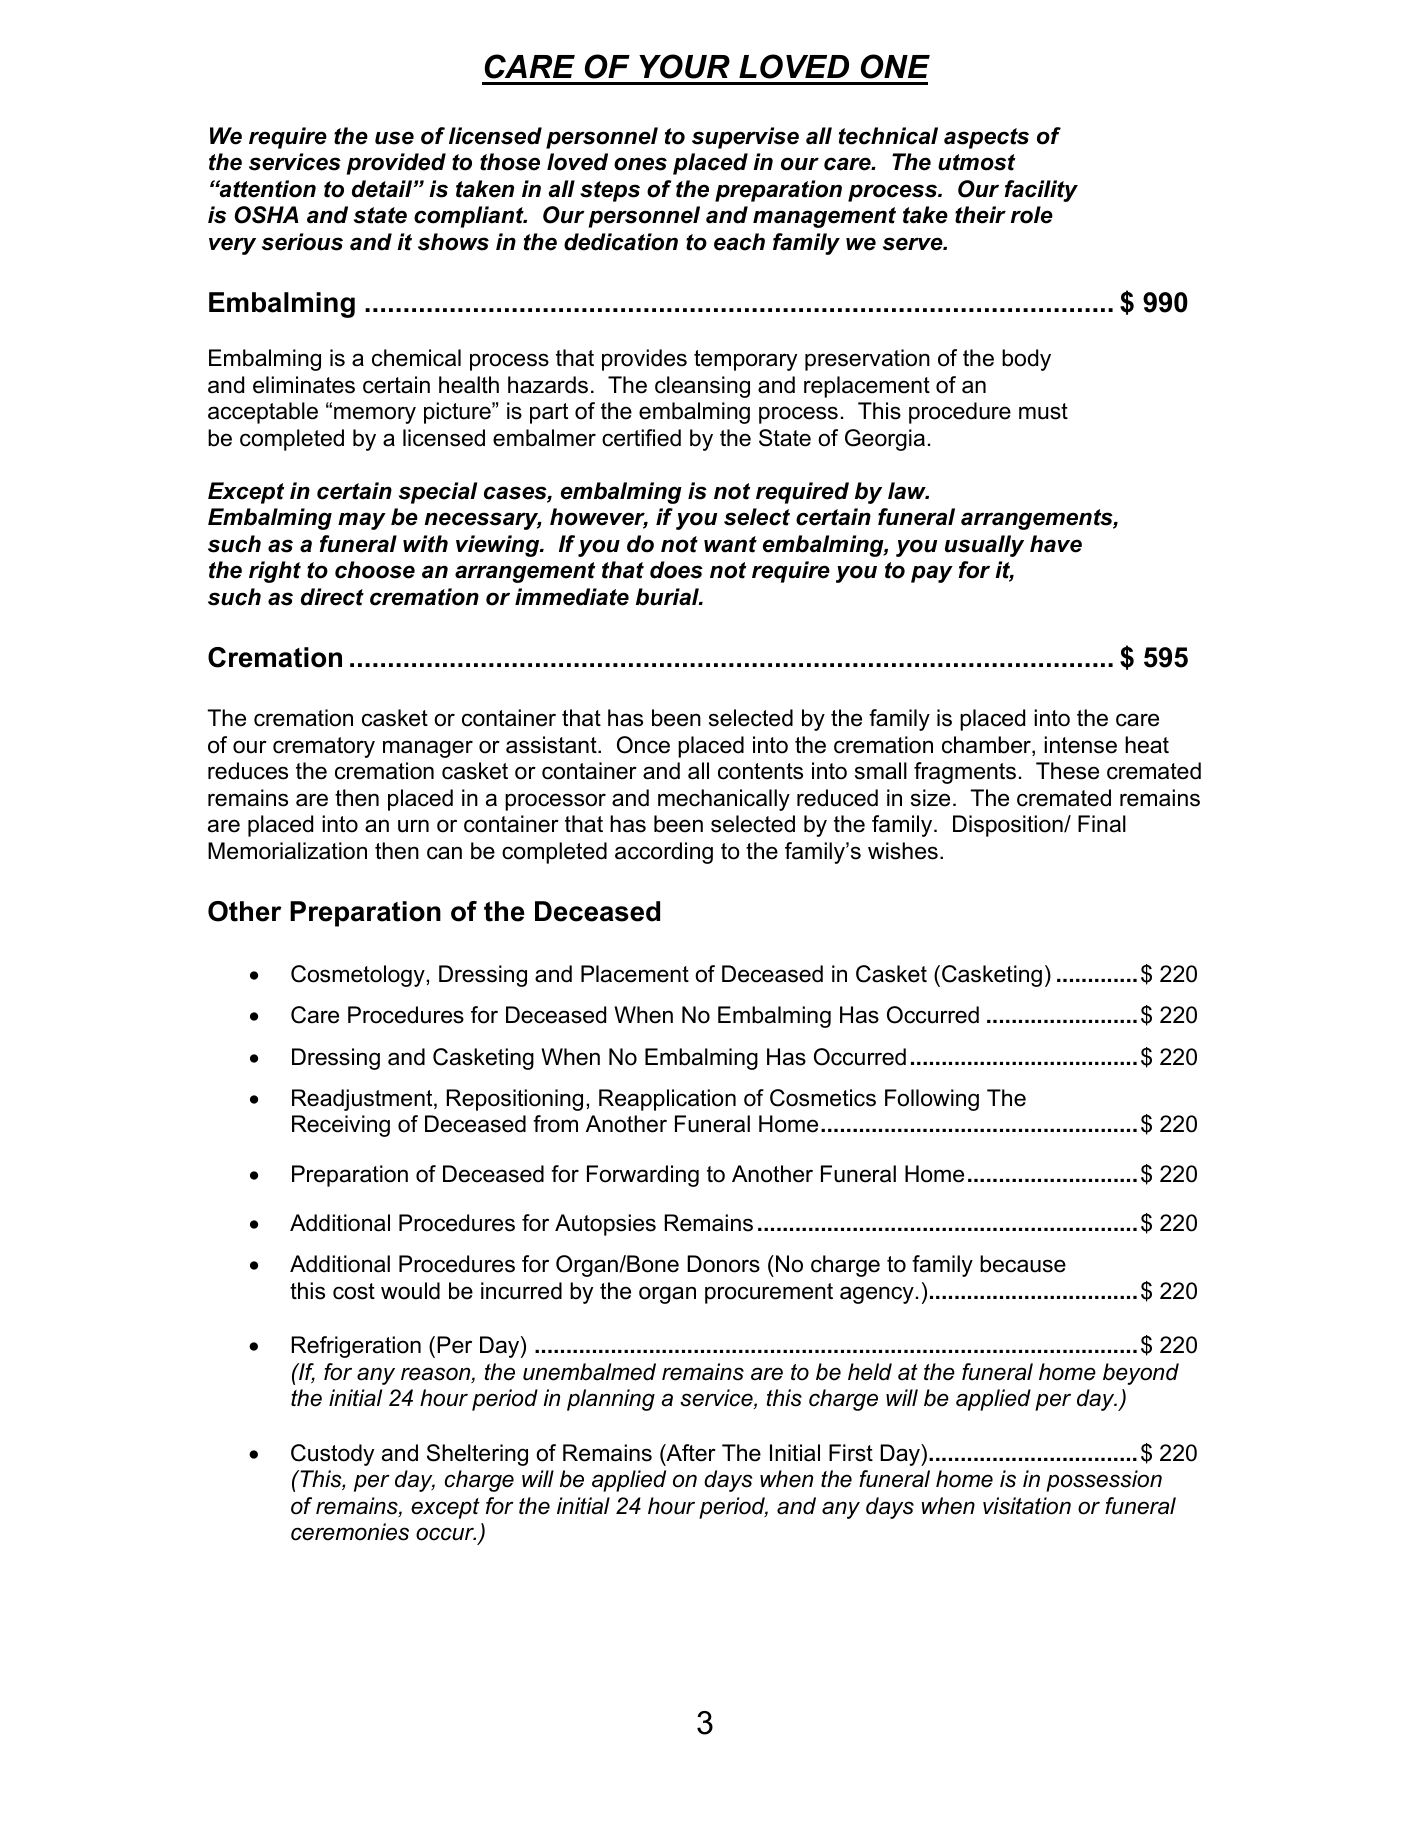 The height and width of the image is (1824, 1410). What do you see at coordinates (986, 138) in the image?
I see `aspects` at bounding box center [986, 138].
